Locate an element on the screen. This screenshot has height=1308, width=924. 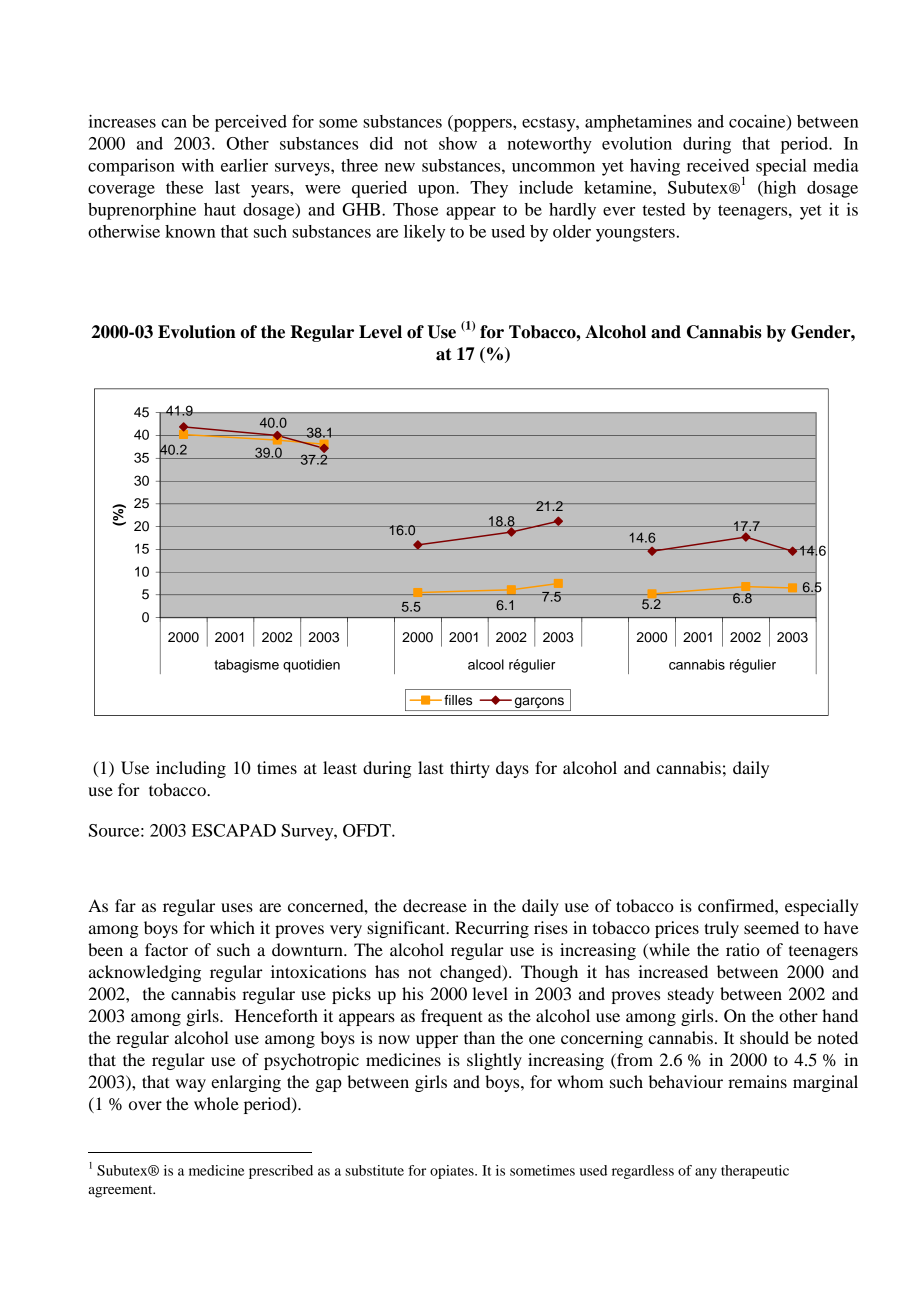
filles is located at coordinates (458, 700).
